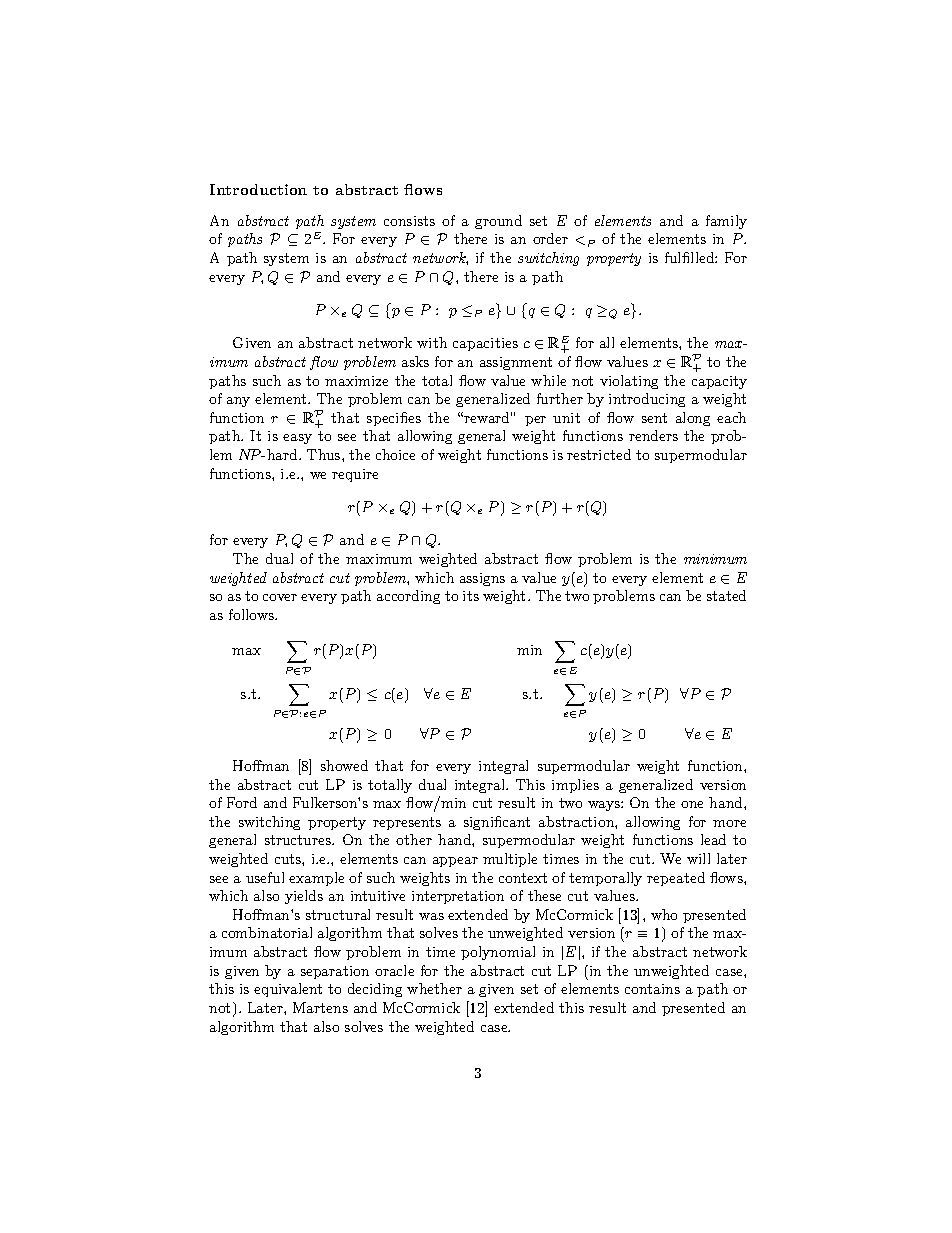  Describe the element at coordinates (395, 454) in the page. I see `choice` at that location.
